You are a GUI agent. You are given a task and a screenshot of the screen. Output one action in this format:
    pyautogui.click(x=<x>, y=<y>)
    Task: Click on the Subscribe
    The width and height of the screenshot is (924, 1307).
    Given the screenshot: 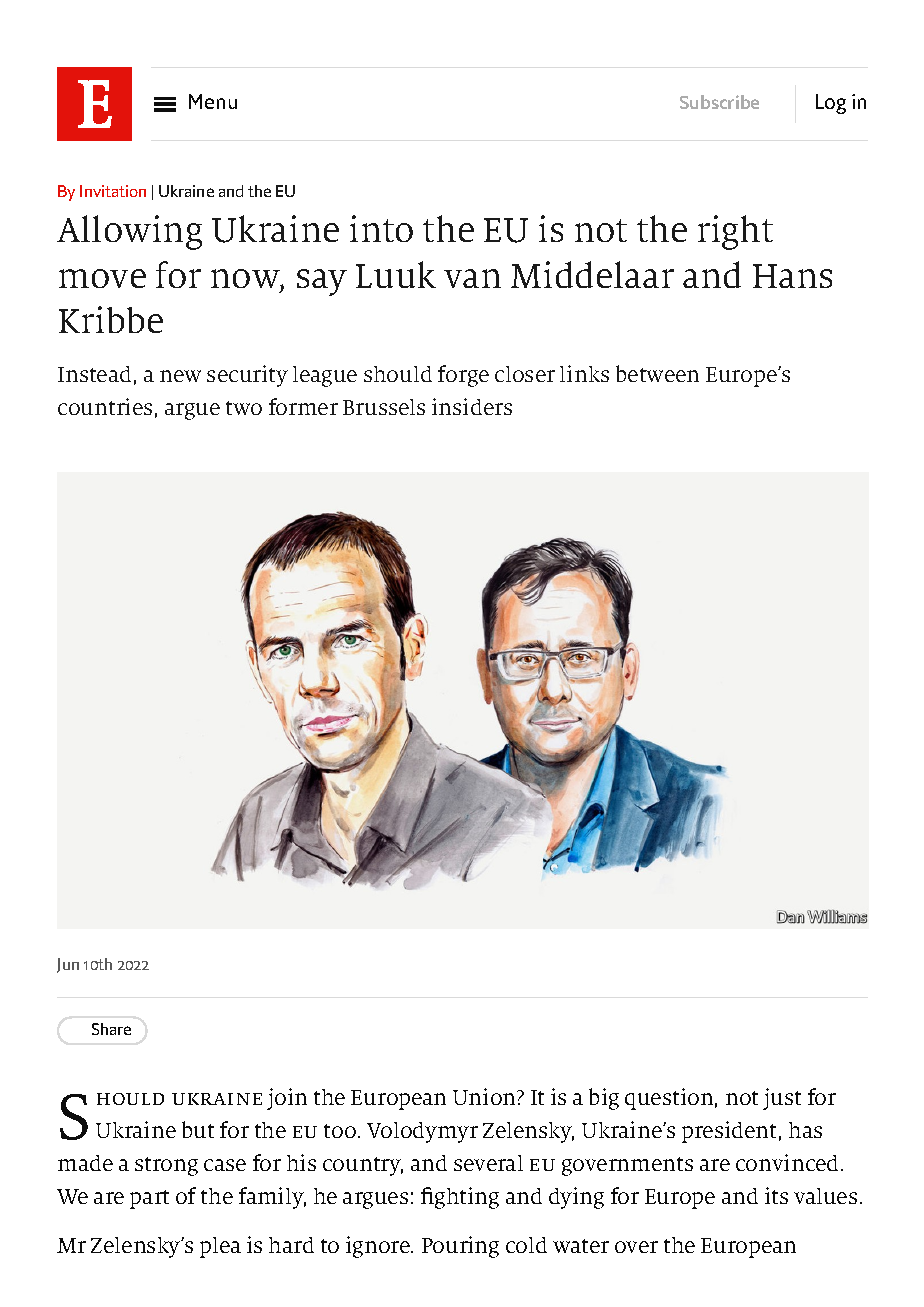 What is the action you would take?
    pyautogui.click(x=719, y=102)
